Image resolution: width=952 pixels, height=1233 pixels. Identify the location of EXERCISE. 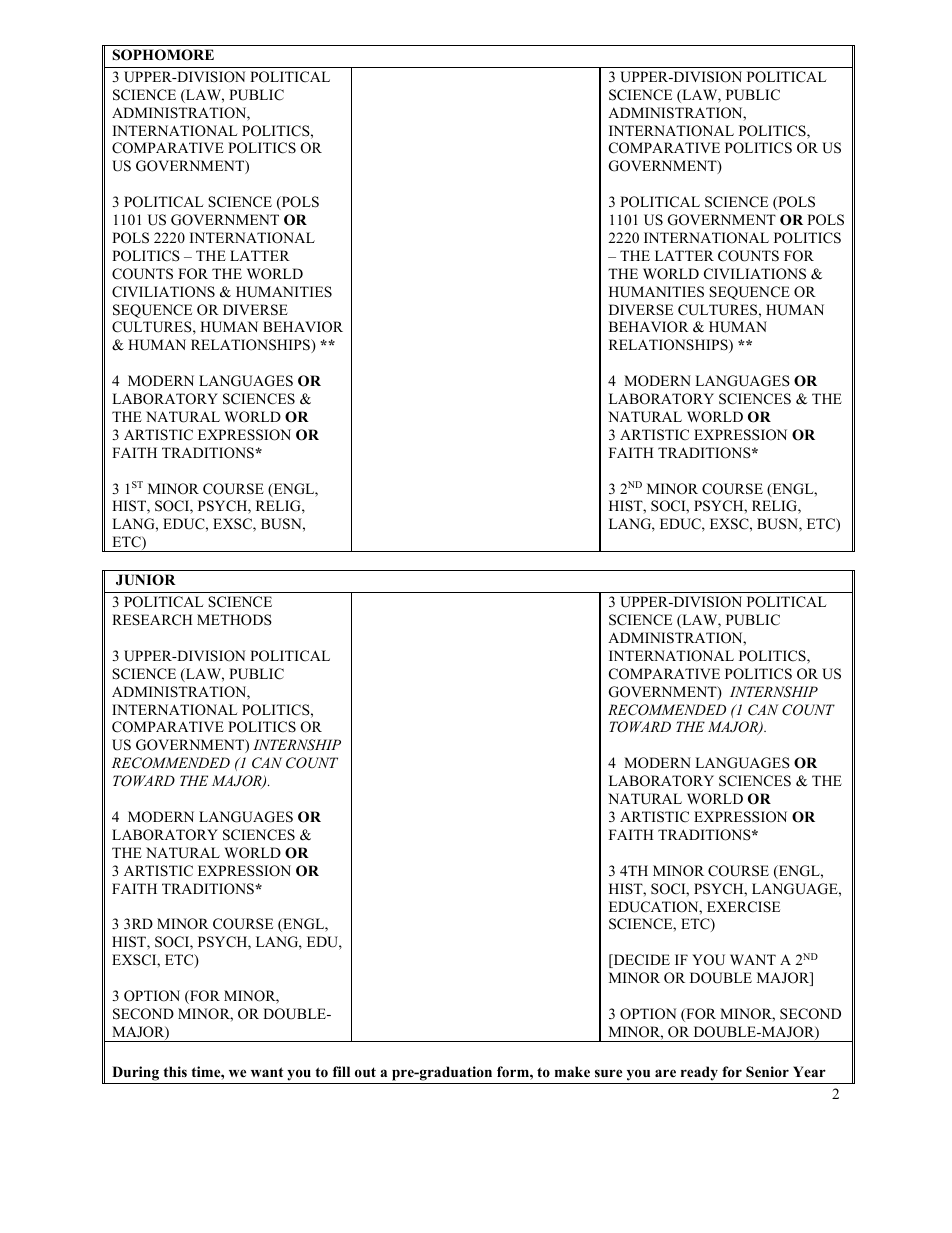
(743, 907).
